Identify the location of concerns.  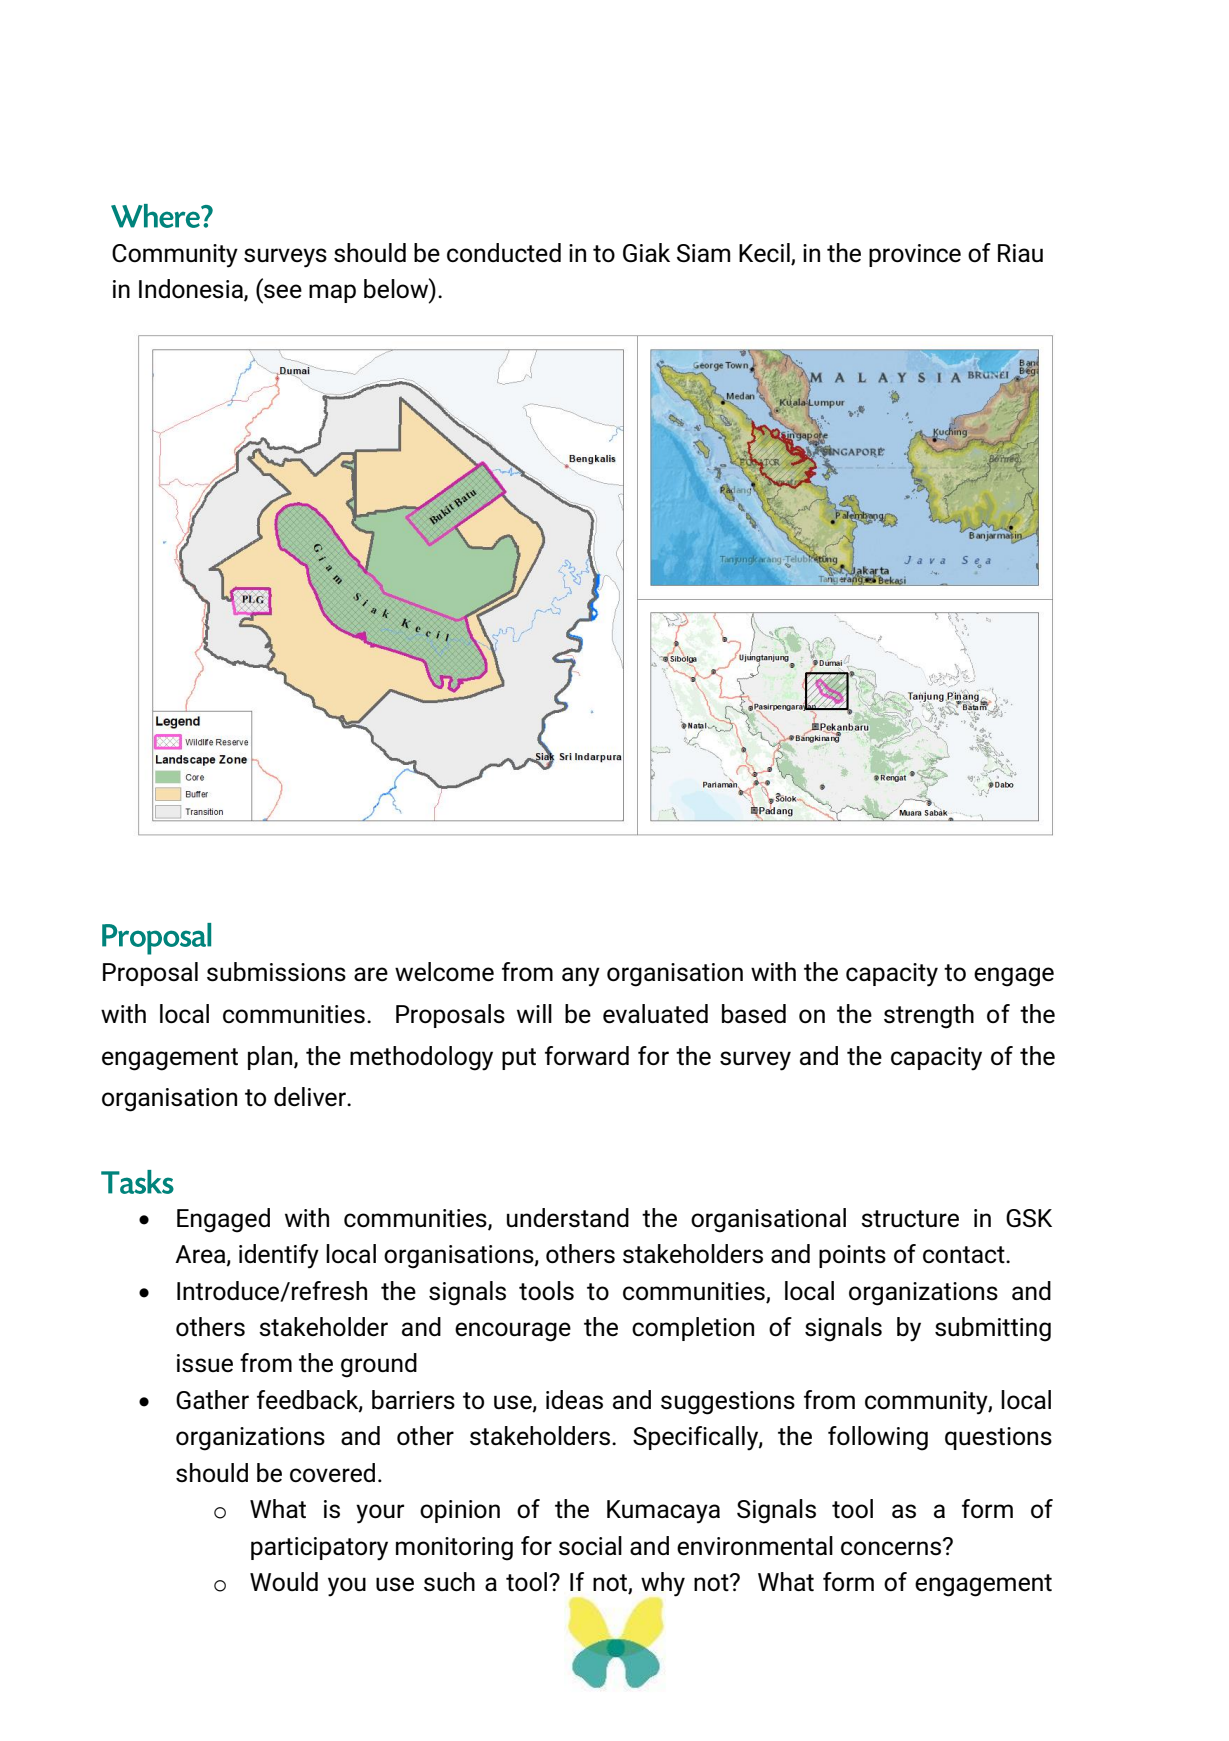
(891, 1548).
